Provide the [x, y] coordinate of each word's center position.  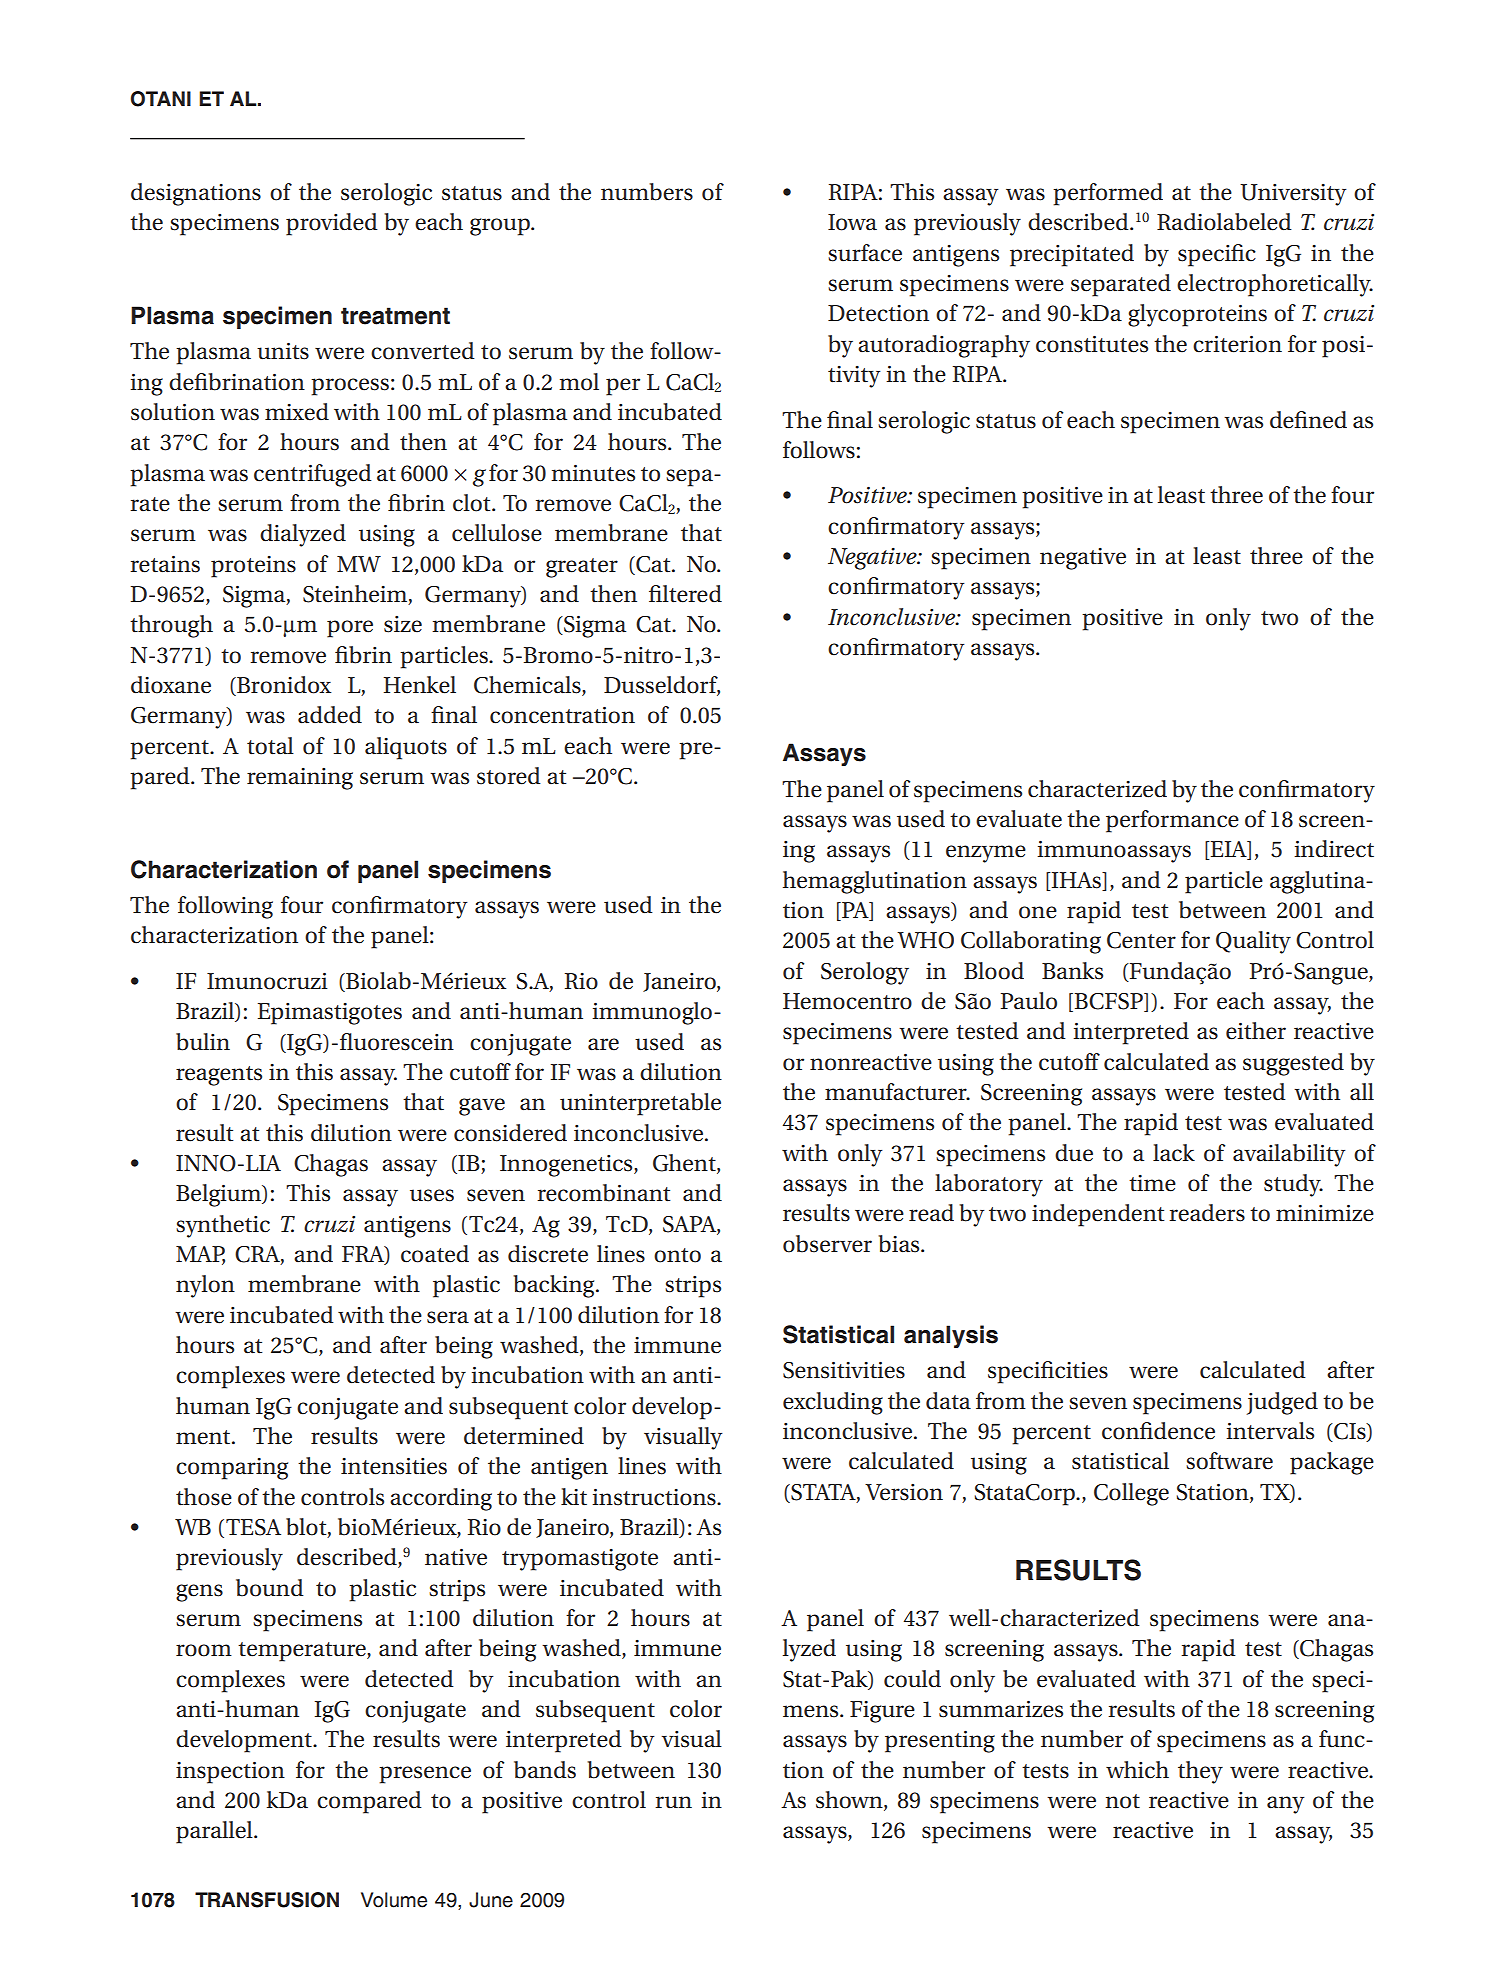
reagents [219, 1076]
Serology [865, 973]
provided [332, 224]
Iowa [852, 222]
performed [1108, 194]
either [1256, 1031]
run [673, 1802]
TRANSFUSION [267, 1900]
